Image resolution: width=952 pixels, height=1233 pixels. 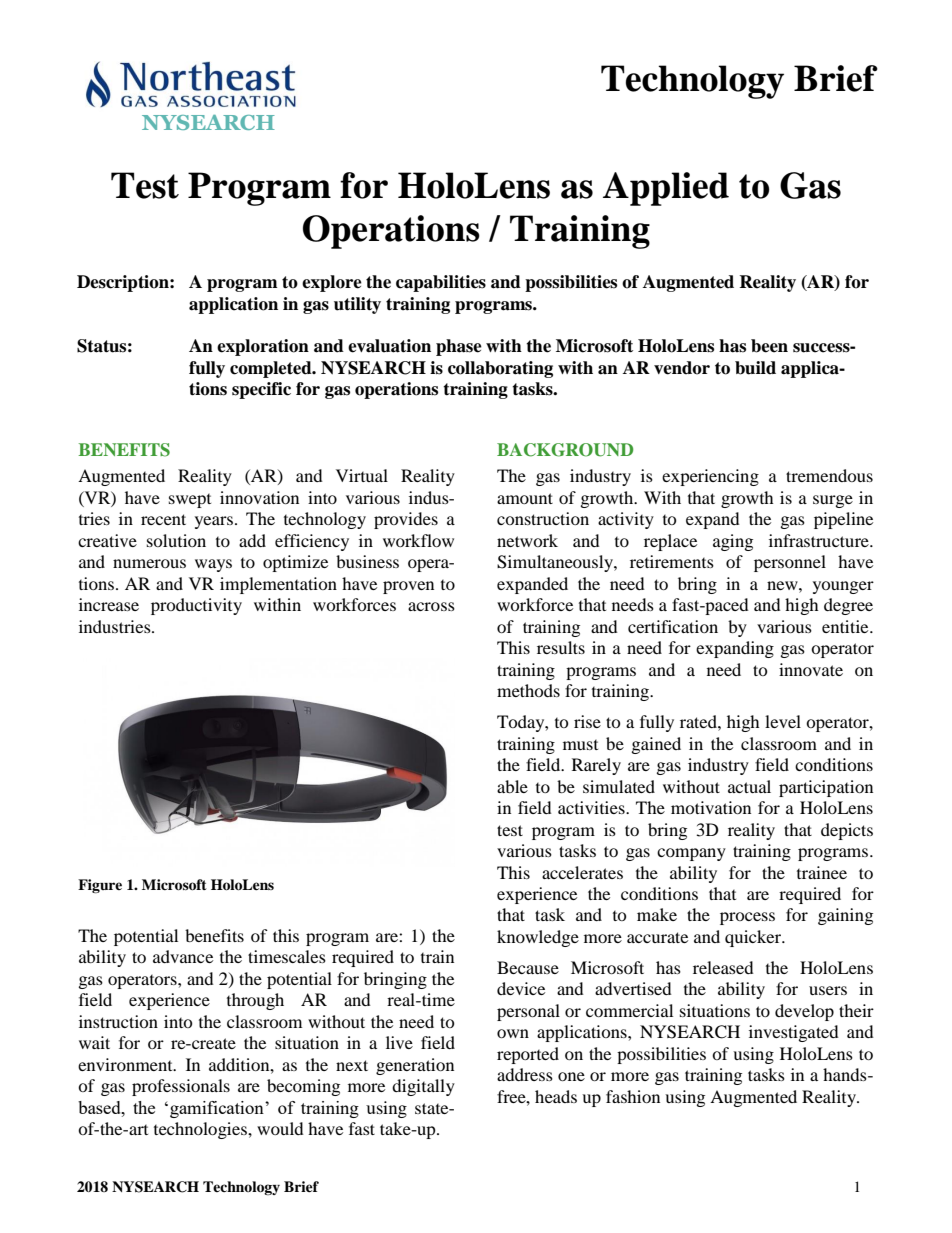 I want to click on explore, so click(x=332, y=283).
